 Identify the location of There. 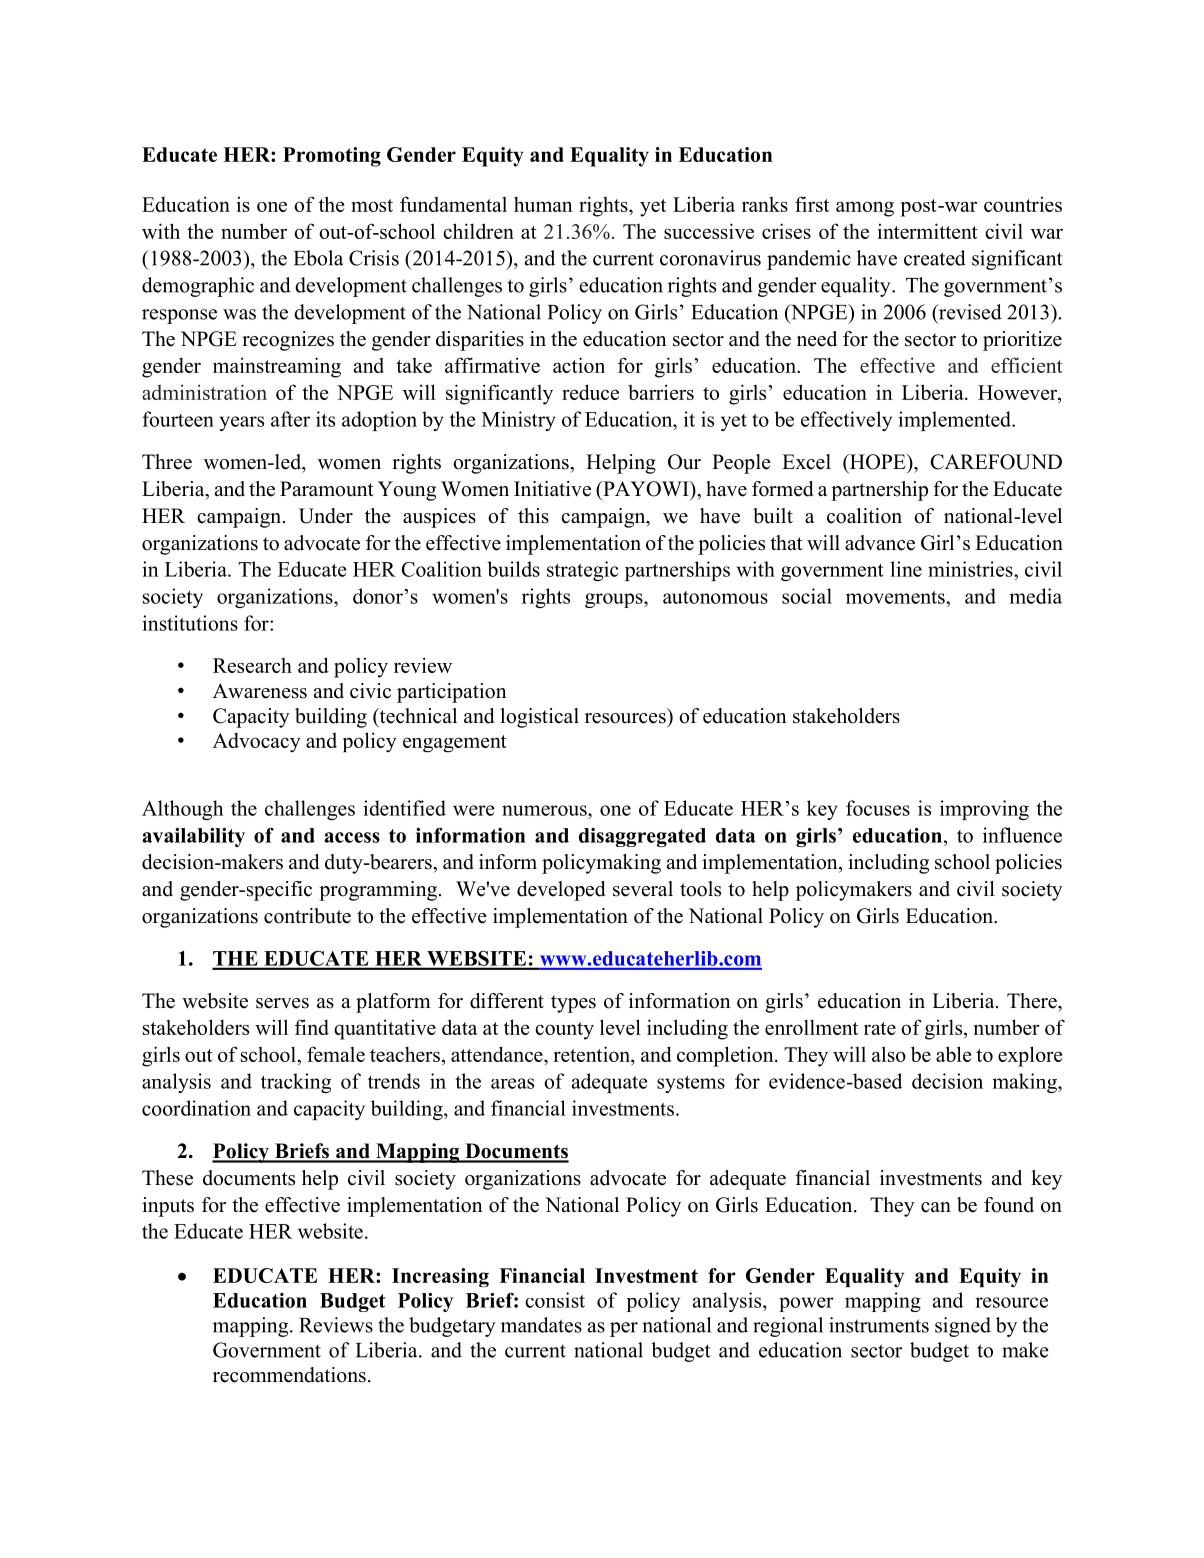
(1033, 1001).
